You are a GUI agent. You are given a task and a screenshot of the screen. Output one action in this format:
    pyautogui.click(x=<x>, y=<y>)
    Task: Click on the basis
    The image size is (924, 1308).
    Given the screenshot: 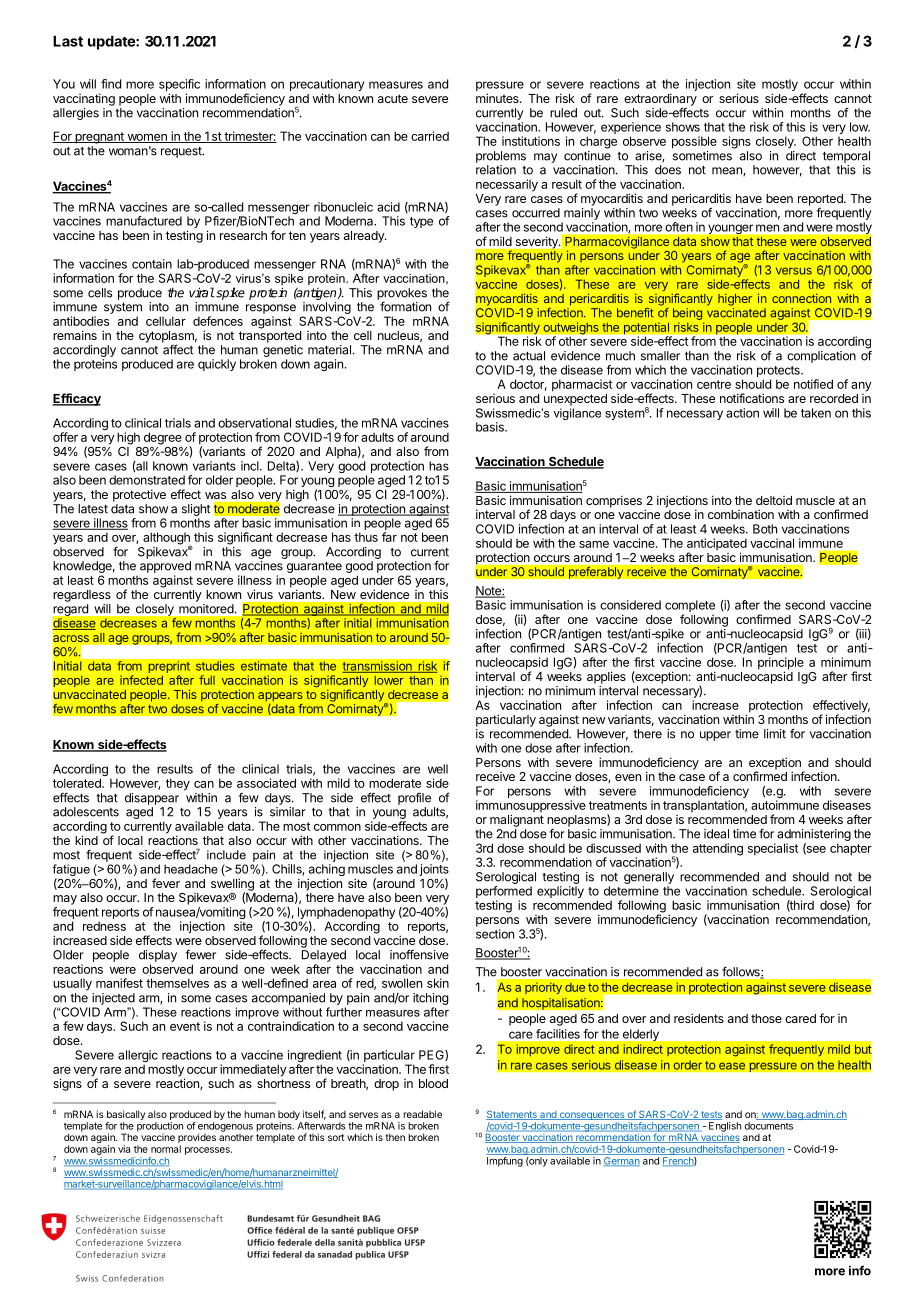 What is the action you would take?
    pyautogui.click(x=491, y=427)
